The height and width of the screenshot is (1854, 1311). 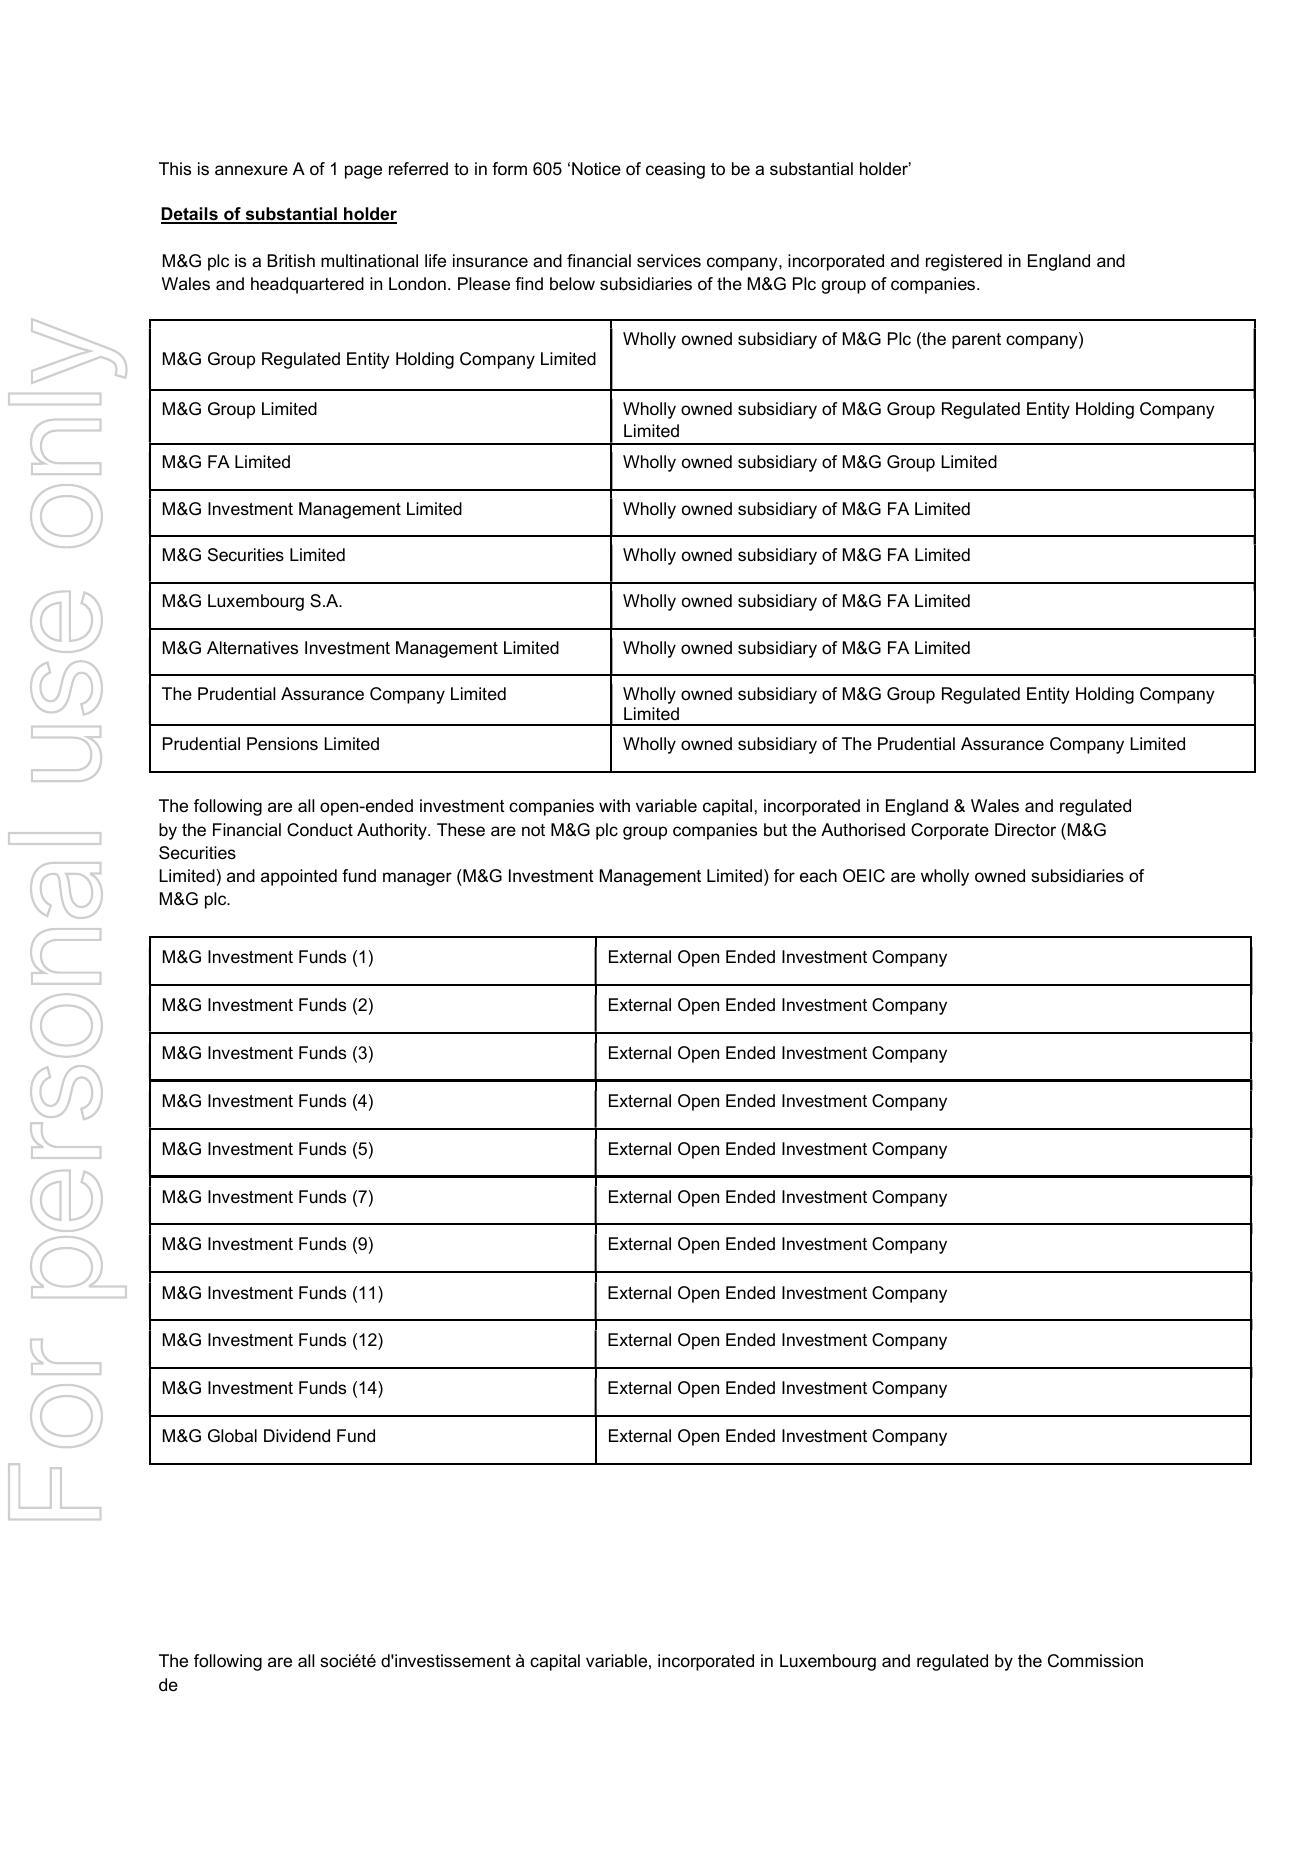 I want to click on British, so click(x=291, y=261).
